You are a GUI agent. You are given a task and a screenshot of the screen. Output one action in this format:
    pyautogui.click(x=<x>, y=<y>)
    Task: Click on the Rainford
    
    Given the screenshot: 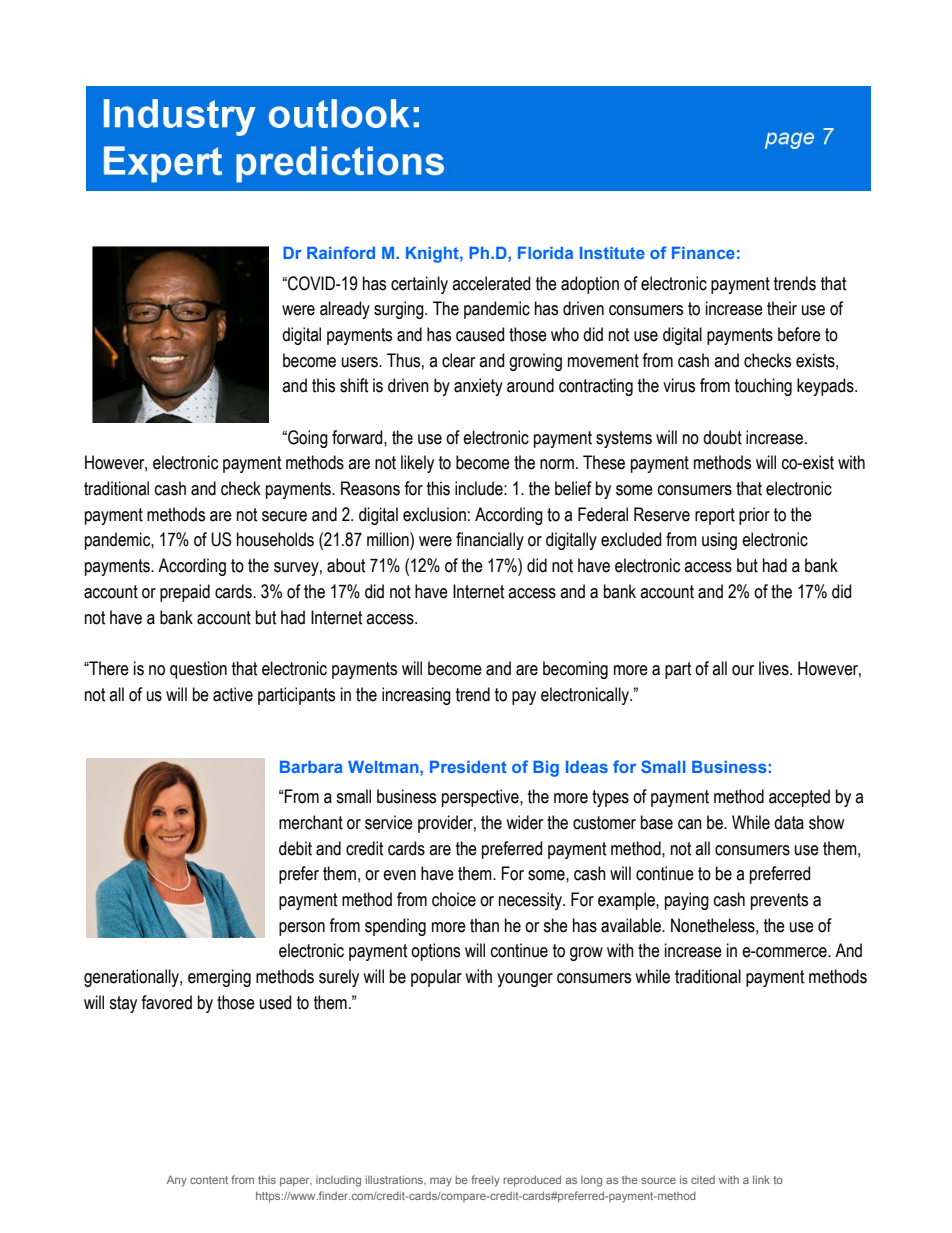 What is the action you would take?
    pyautogui.click(x=341, y=252)
